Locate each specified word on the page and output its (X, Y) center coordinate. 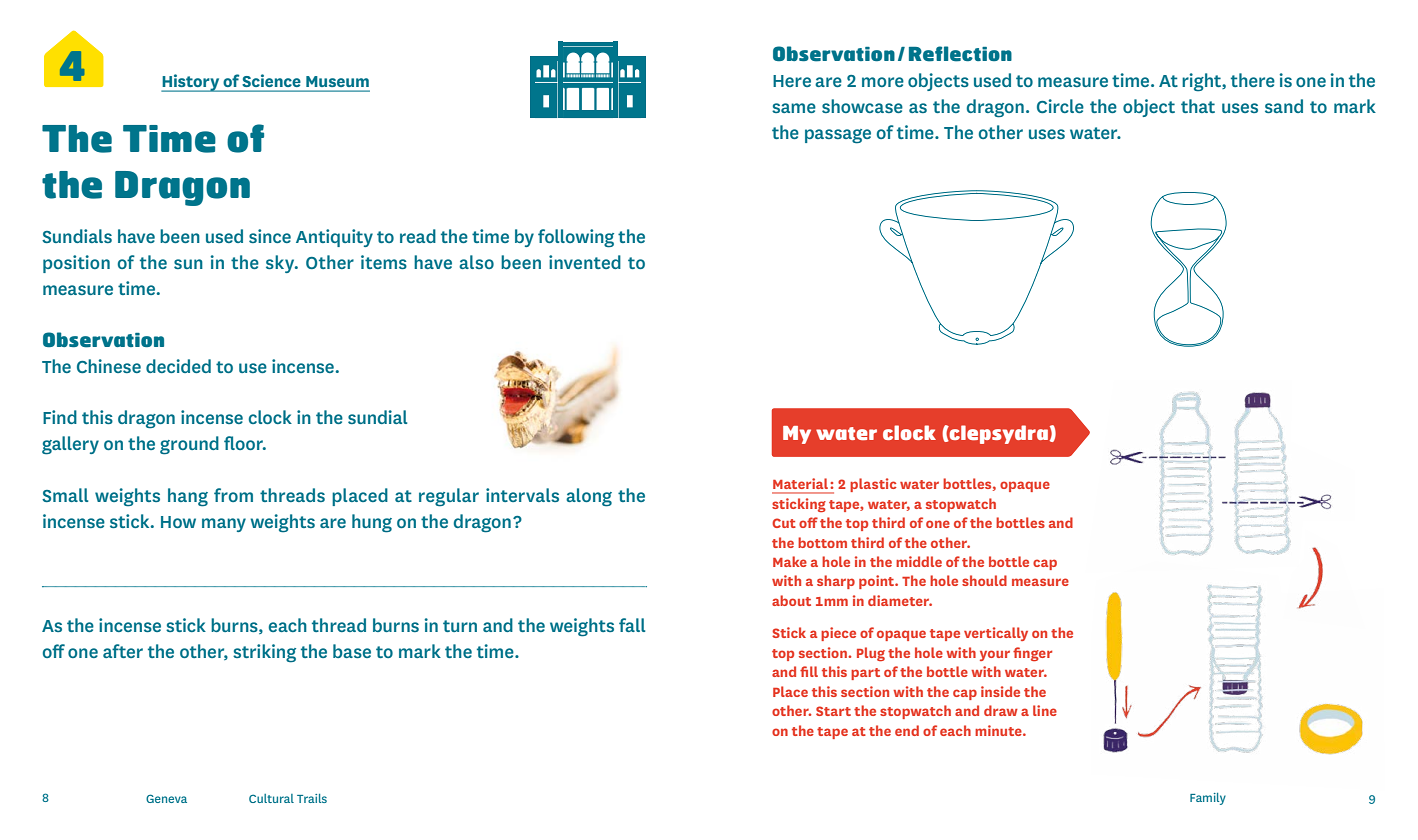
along (589, 497)
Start (833, 711)
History (191, 83)
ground (189, 445)
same (794, 108)
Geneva (166, 798)
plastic (873, 485)
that (1198, 106)
